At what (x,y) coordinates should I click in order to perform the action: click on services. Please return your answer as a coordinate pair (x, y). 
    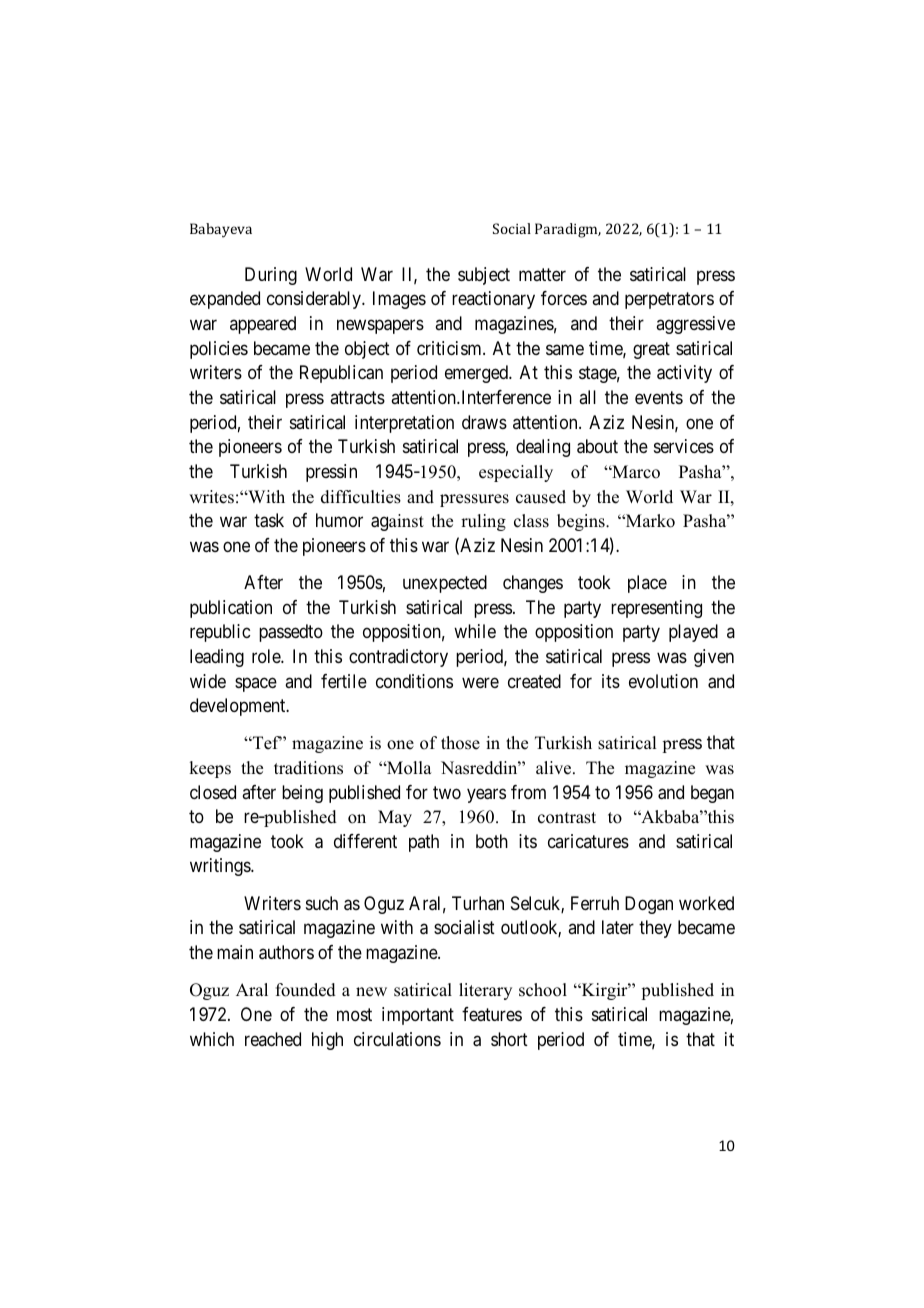
    Looking at the image, I should click on (684, 446).
